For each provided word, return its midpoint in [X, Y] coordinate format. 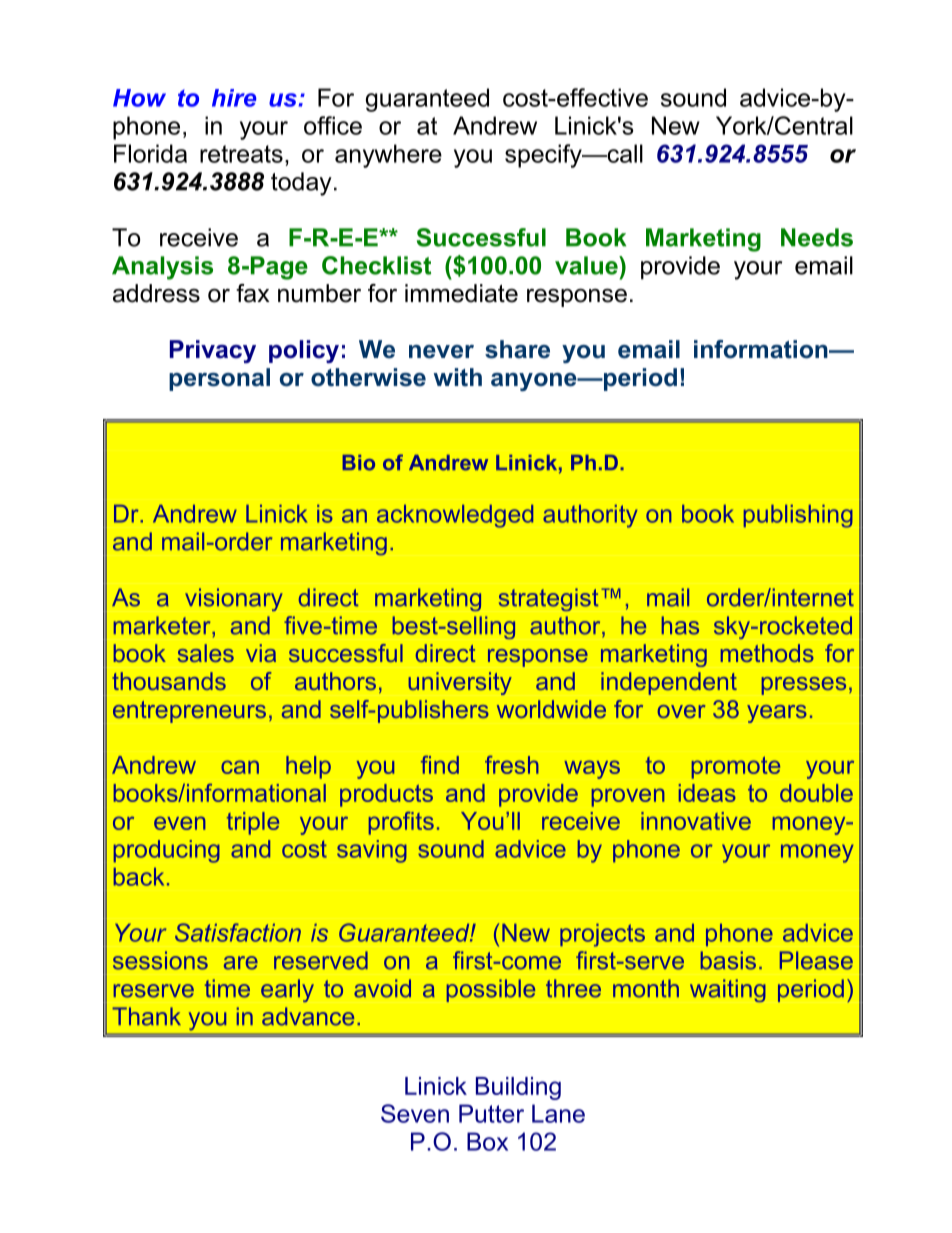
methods [767, 653]
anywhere [388, 156]
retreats [241, 154]
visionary [234, 599]
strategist [548, 599]
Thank [146, 1016]
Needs [817, 237]
